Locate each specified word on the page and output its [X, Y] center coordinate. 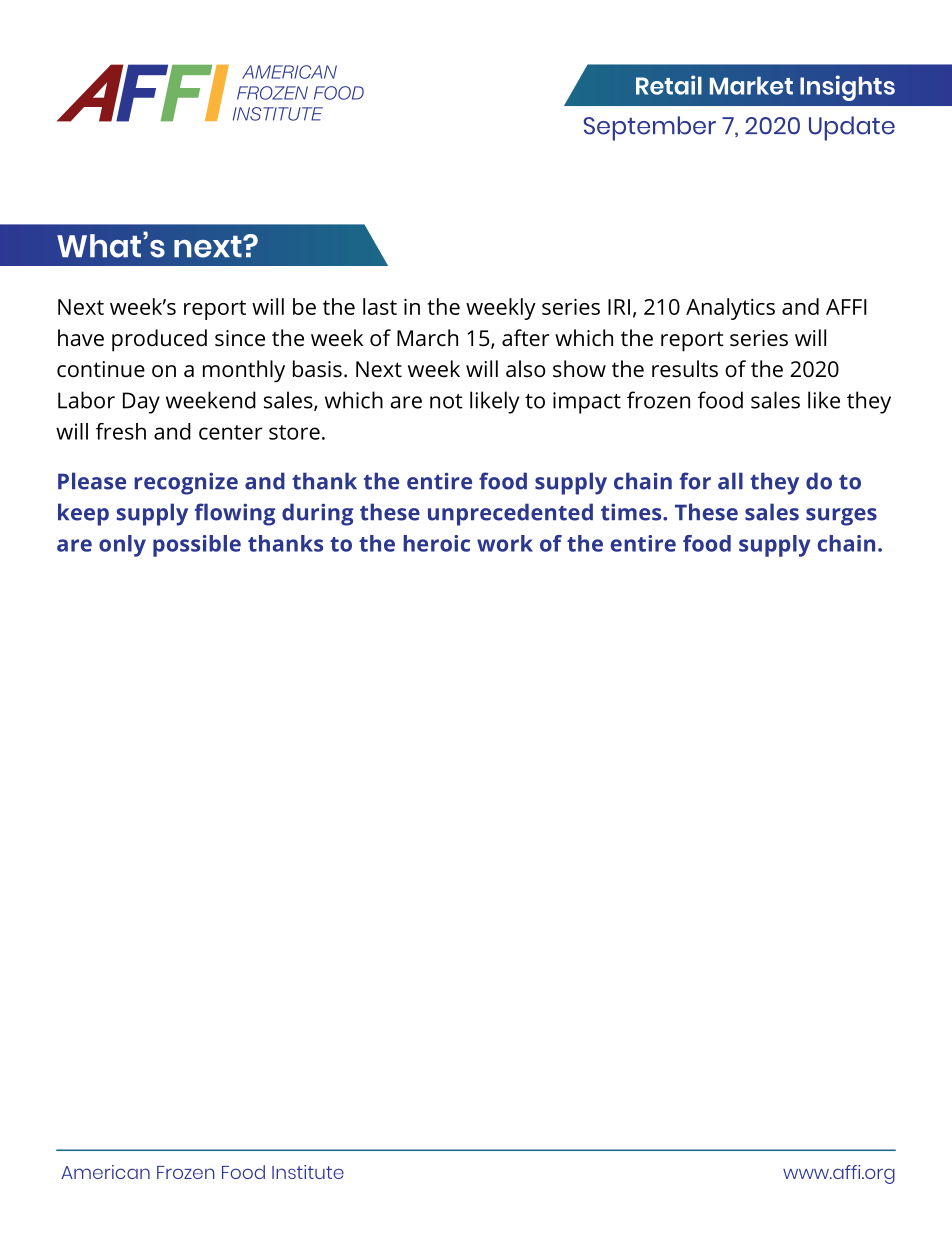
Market [751, 85]
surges [841, 517]
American [105, 1172]
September [649, 128]
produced [159, 340]
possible [197, 546]
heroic [436, 543]
